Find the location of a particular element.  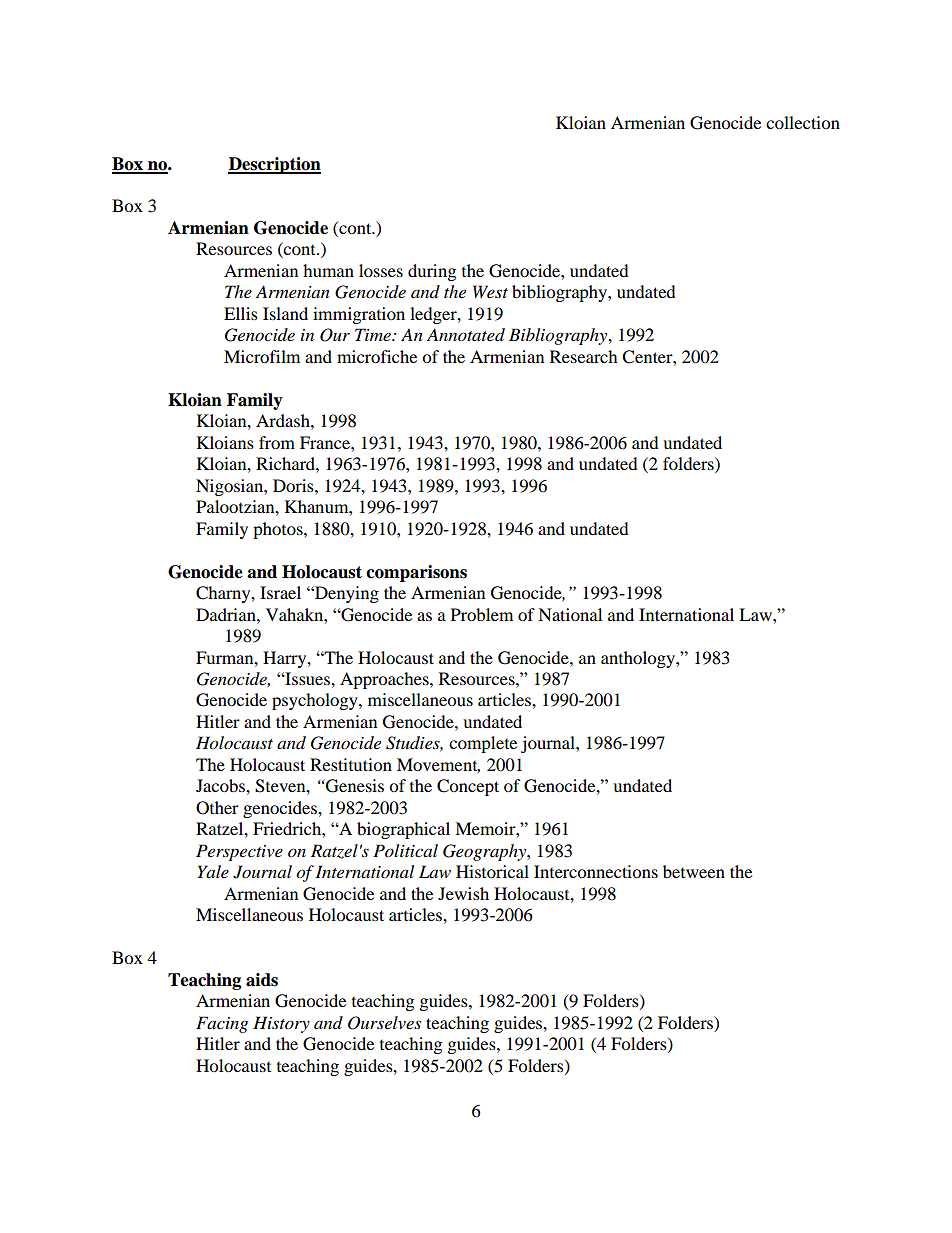

collection is located at coordinates (803, 122).
